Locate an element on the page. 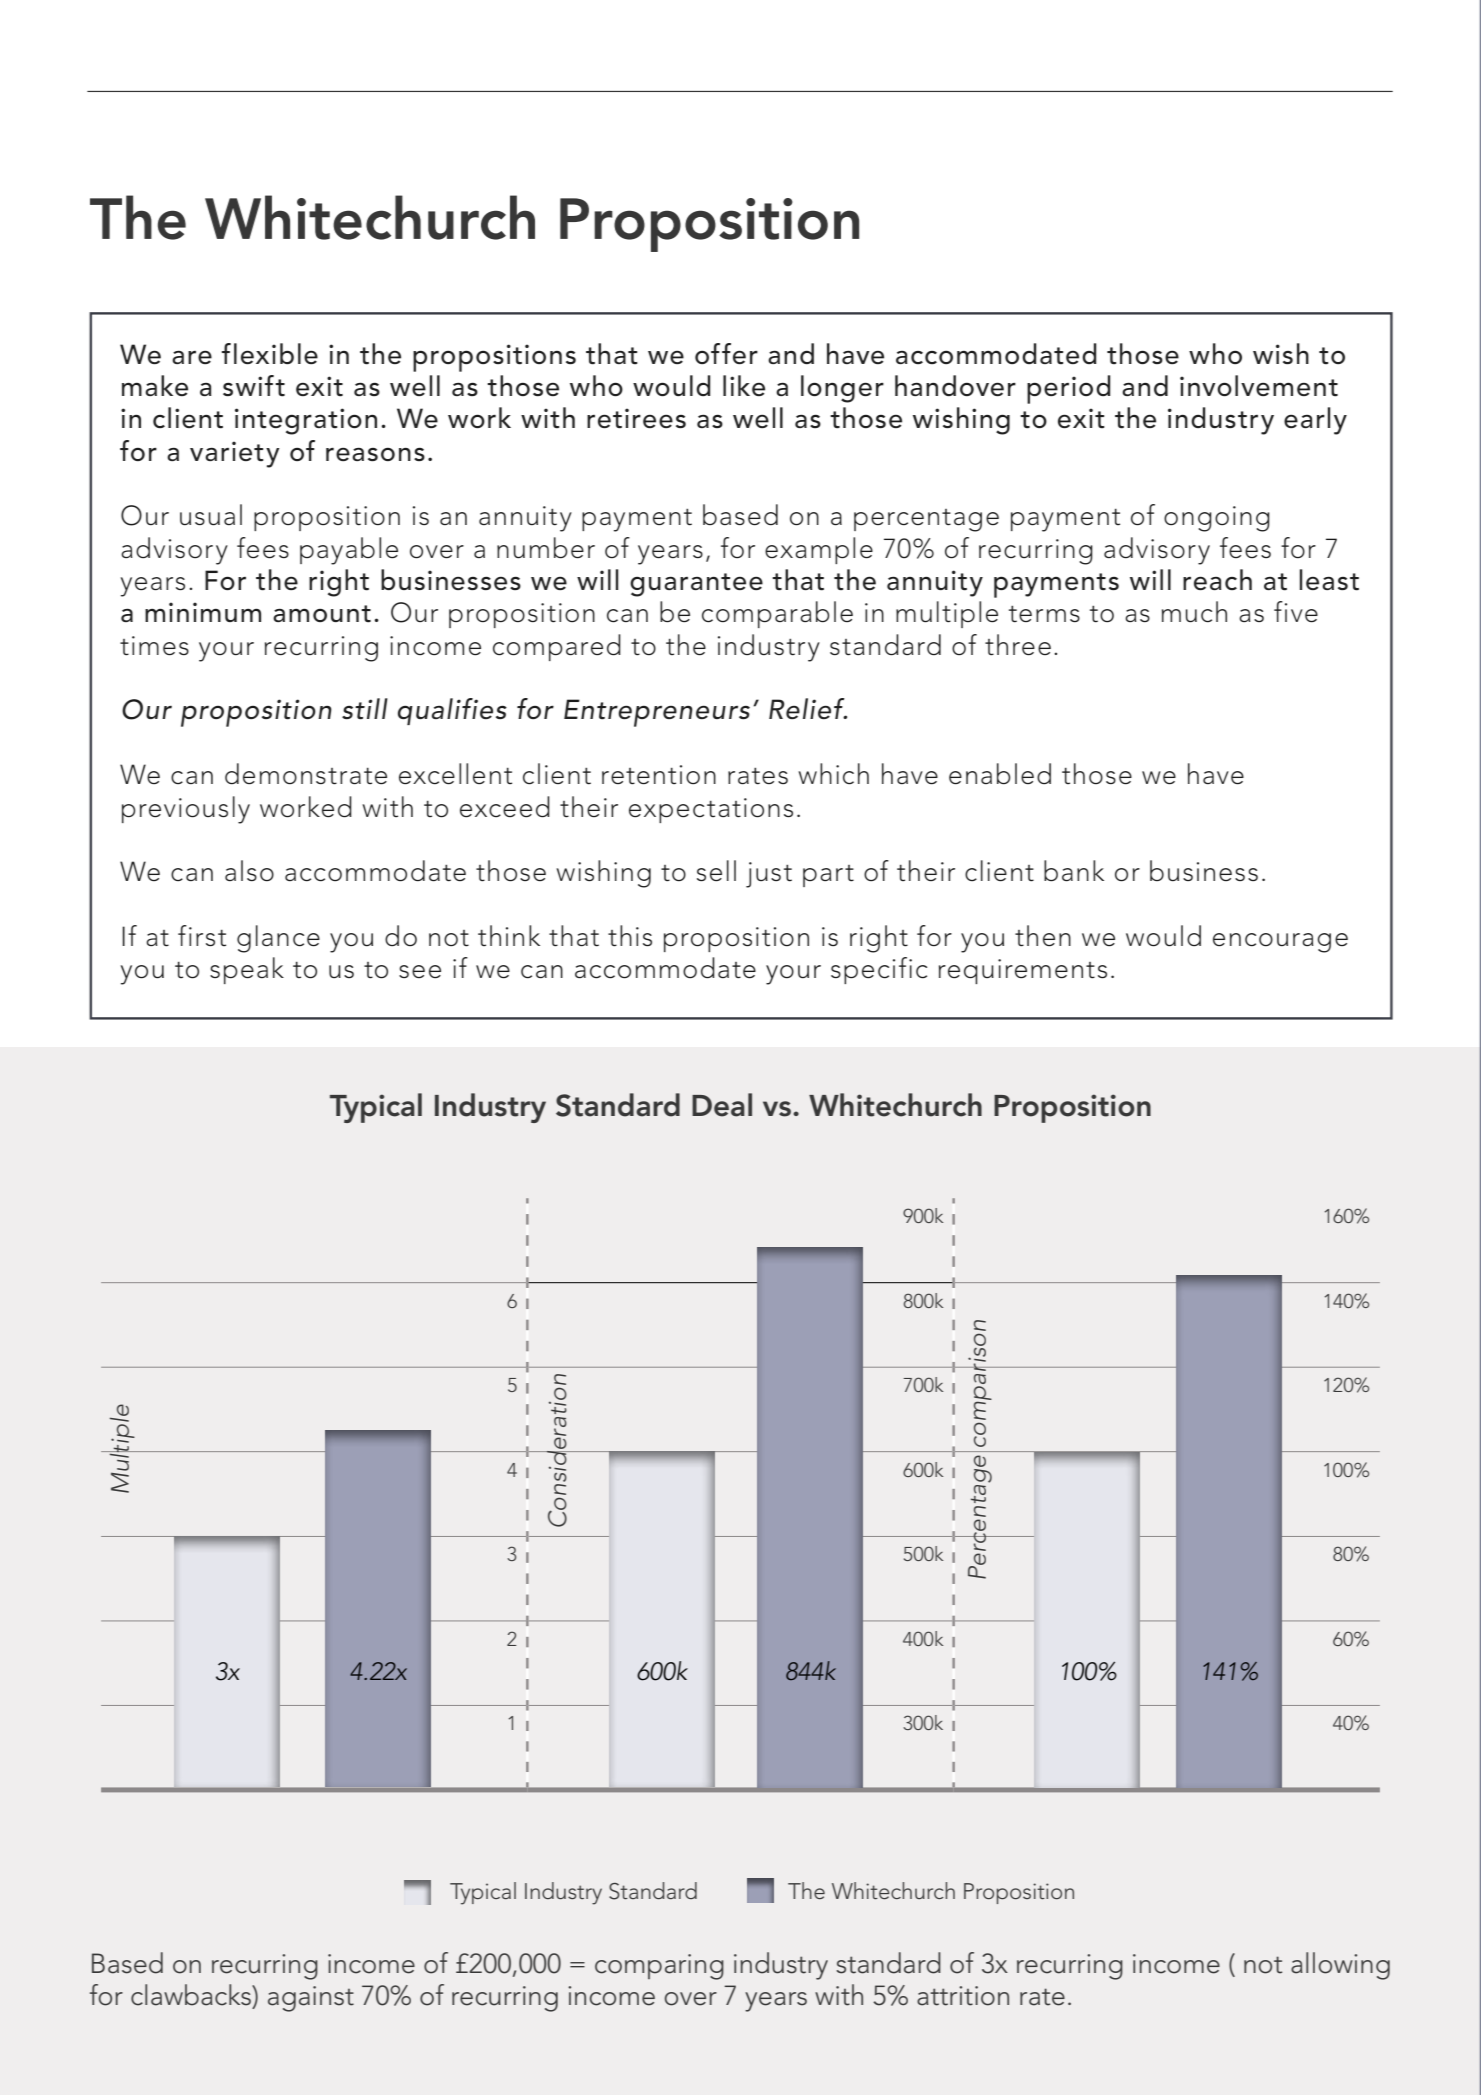 The width and height of the page is (1481, 2095). like is located at coordinates (744, 385).
